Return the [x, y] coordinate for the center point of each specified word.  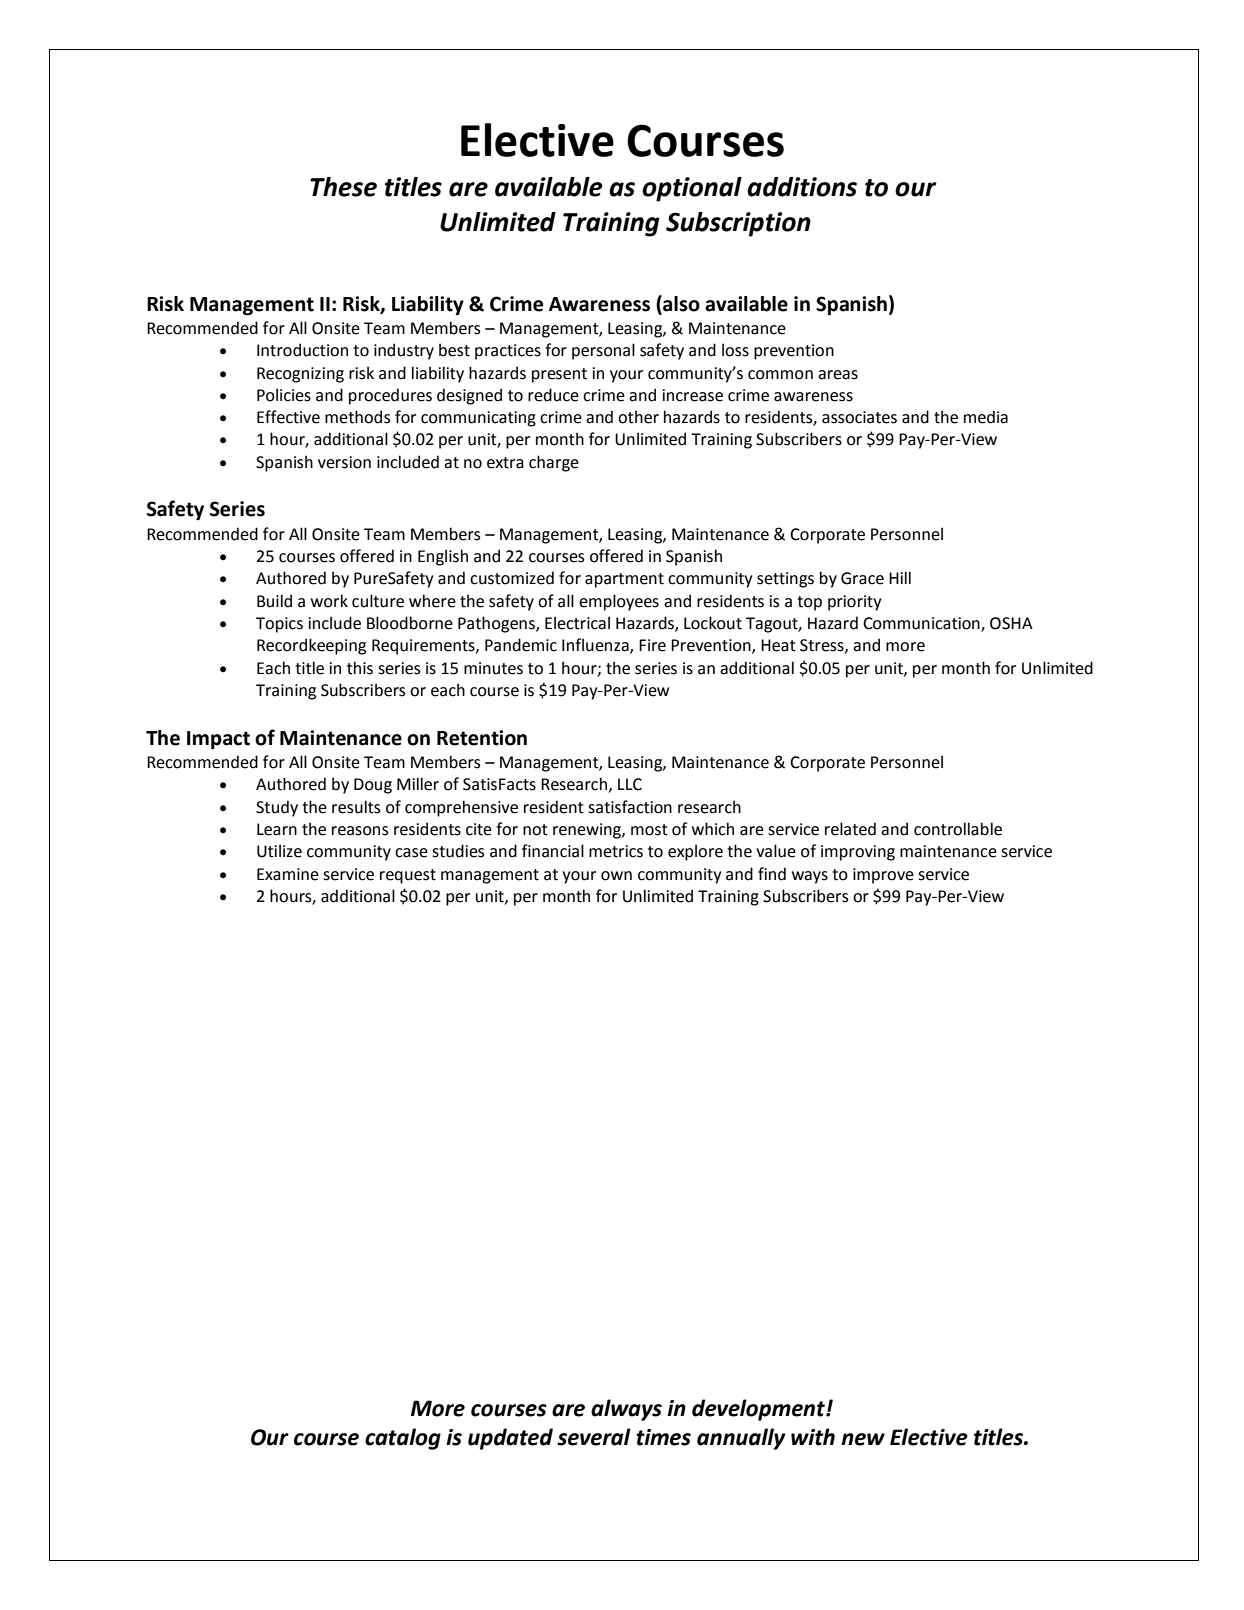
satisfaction [630, 807]
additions [802, 187]
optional [692, 189]
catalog [403, 1439]
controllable [958, 829]
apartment [624, 580]
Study [277, 808]
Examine [288, 874]
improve [883, 876]
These [343, 187]
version [344, 462]
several [594, 1437]
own [616, 876]
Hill [900, 577]
